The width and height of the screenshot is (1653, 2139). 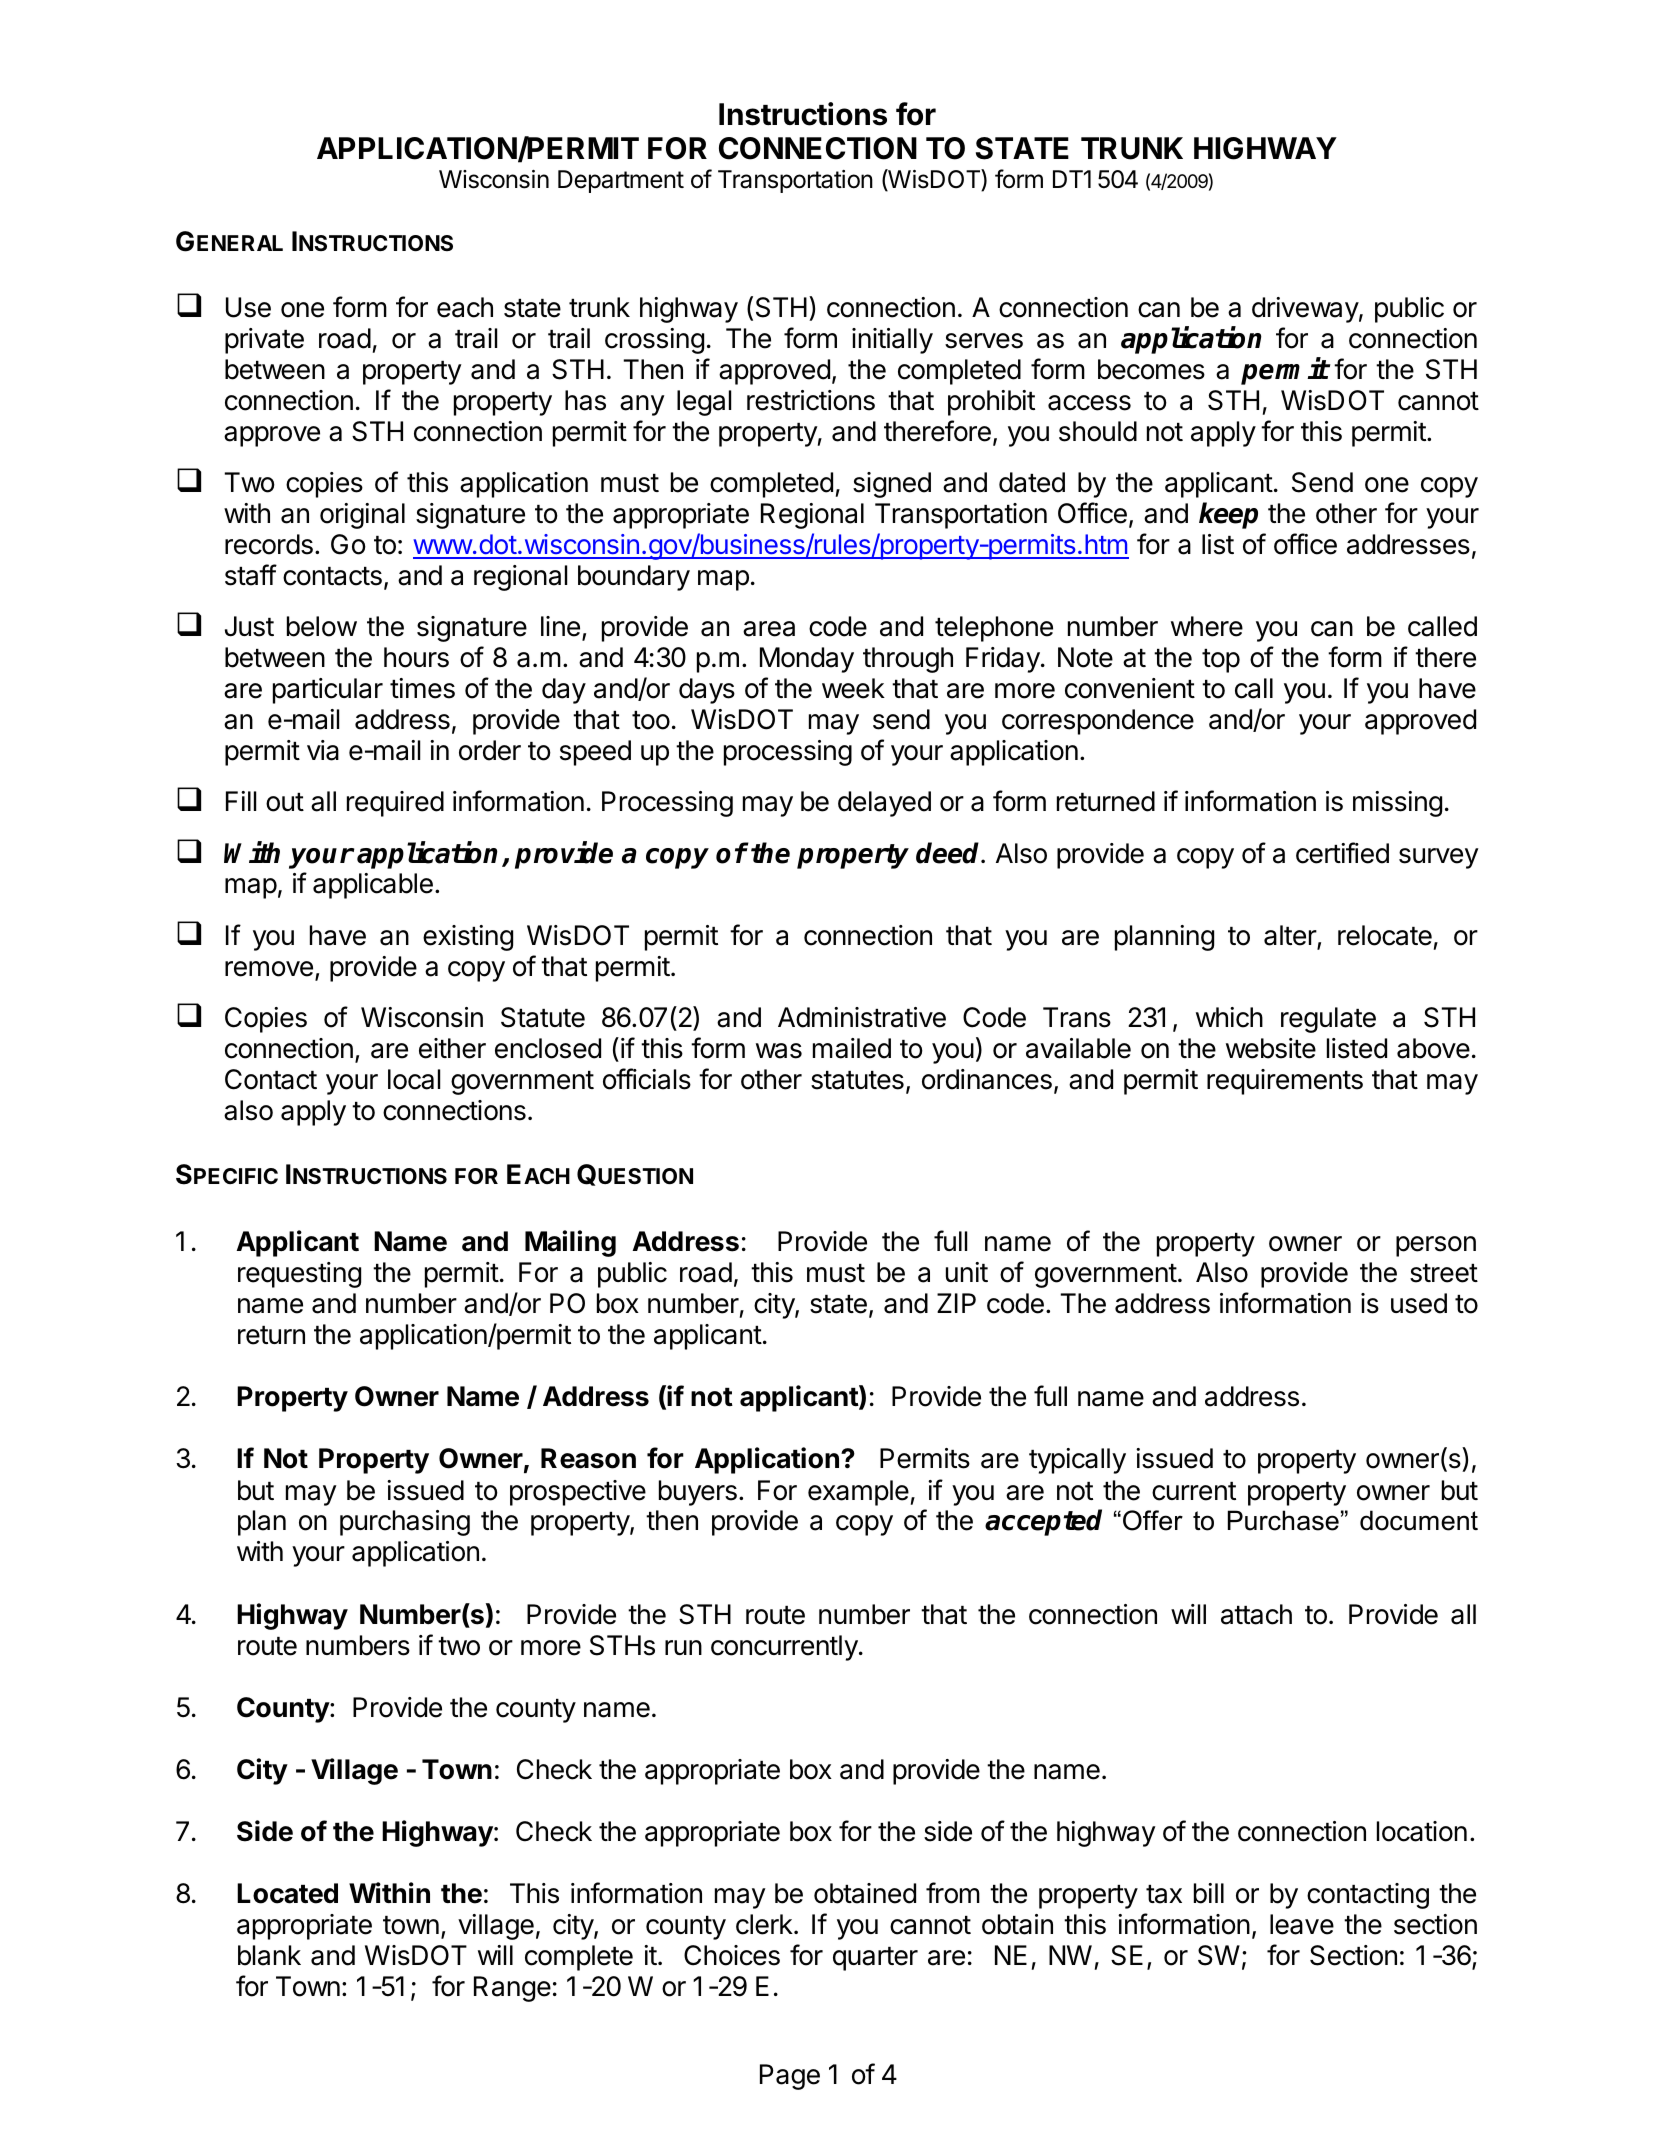 I want to click on Range, so click(x=512, y=1989).
